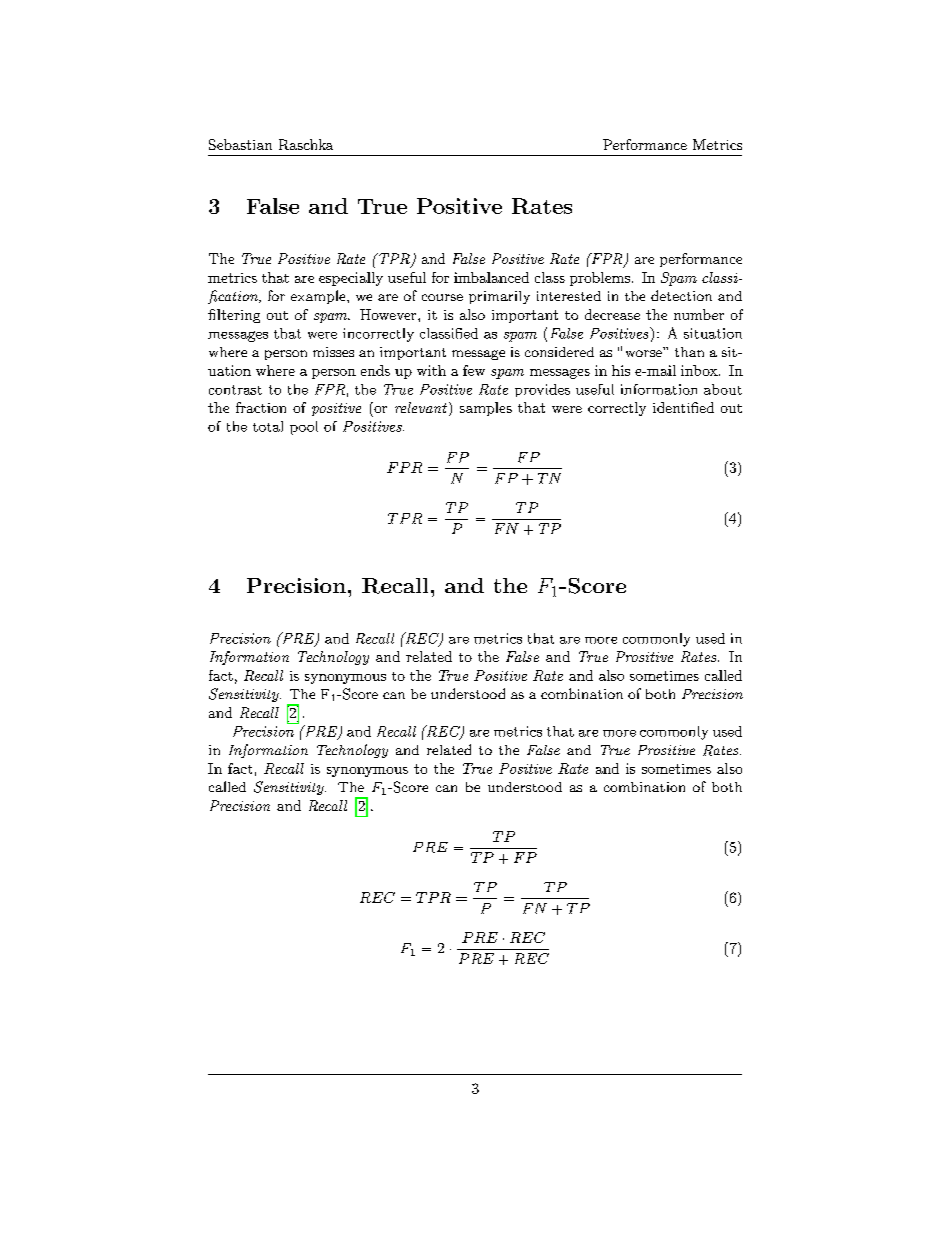  I want to click on However, so click(389, 314).
